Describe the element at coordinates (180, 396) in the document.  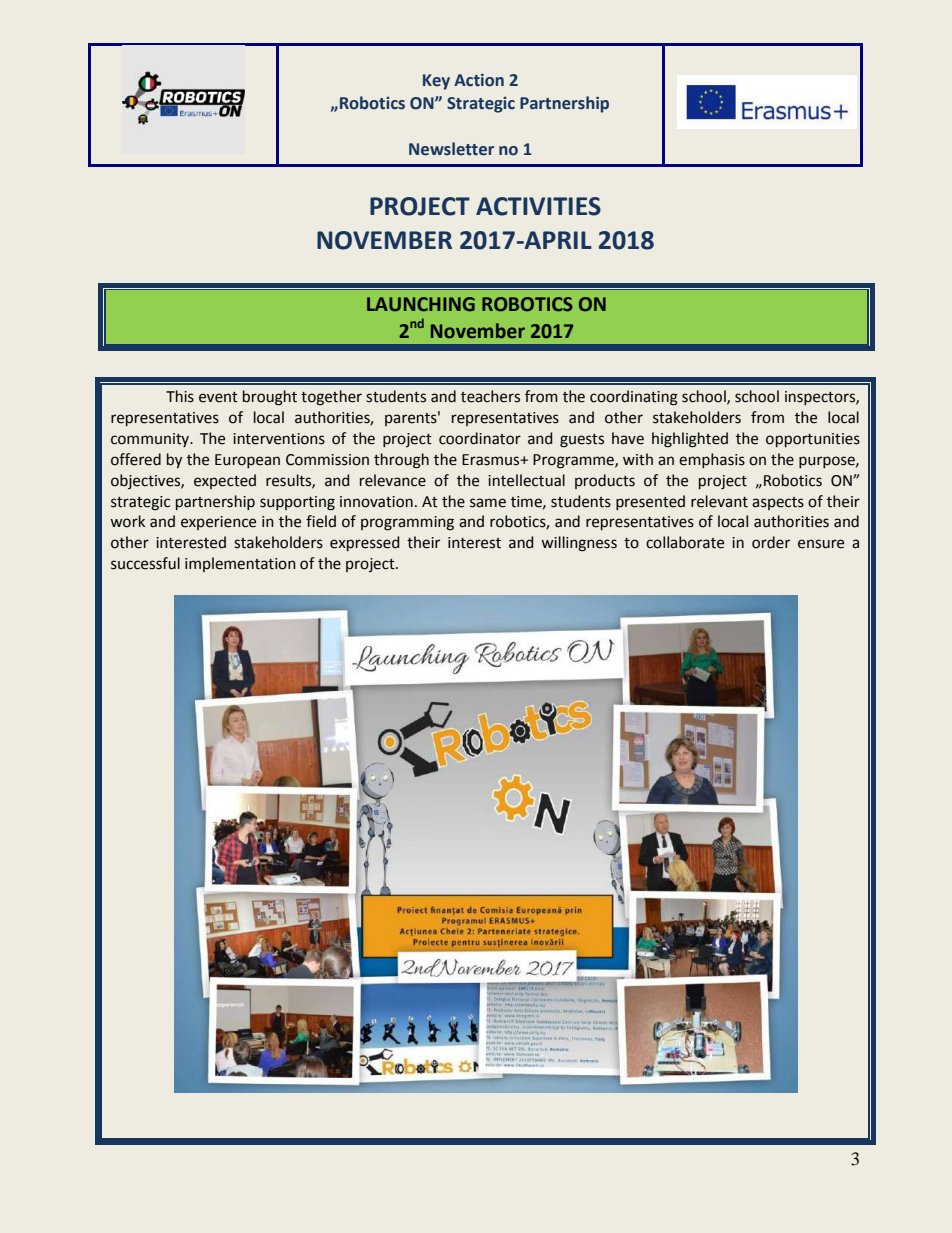
I see `This` at that location.
